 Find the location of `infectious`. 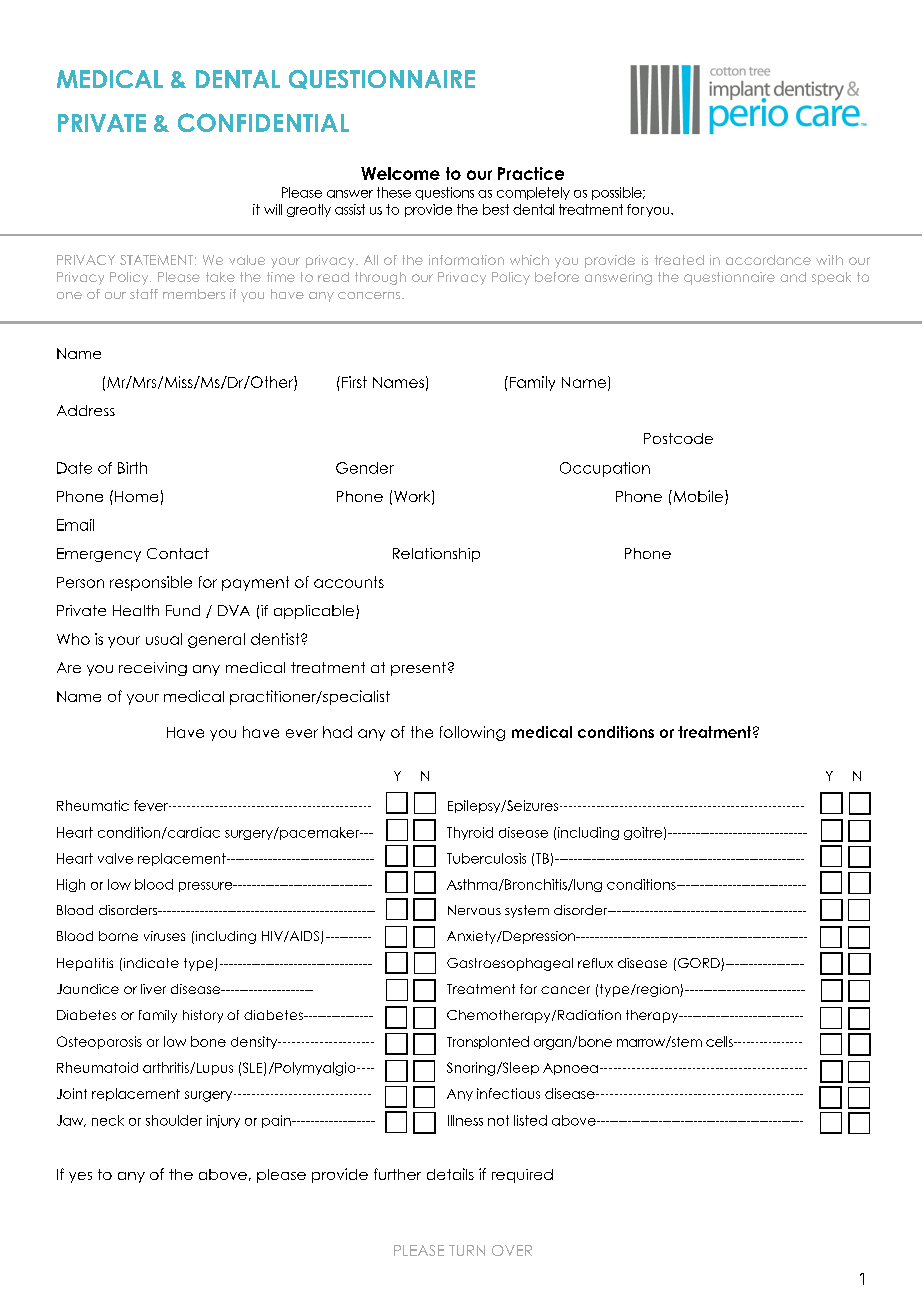

infectious is located at coordinates (508, 1093).
